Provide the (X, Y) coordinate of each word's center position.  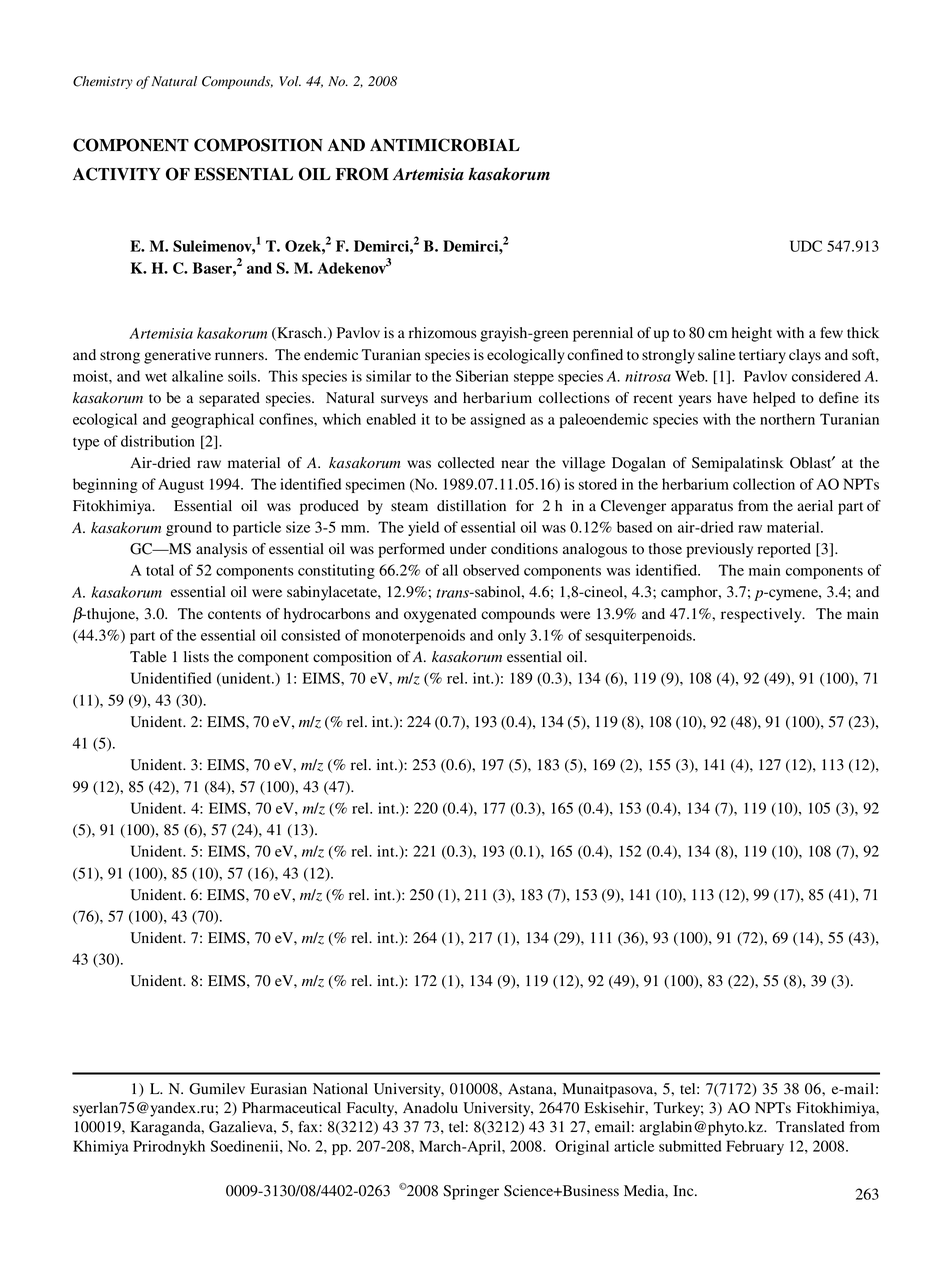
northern (787, 419)
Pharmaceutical (291, 1107)
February (755, 1147)
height (752, 334)
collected (466, 463)
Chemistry (103, 82)
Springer (471, 1192)
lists (196, 656)
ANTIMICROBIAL (445, 145)
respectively (762, 615)
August (181, 486)
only (512, 636)
